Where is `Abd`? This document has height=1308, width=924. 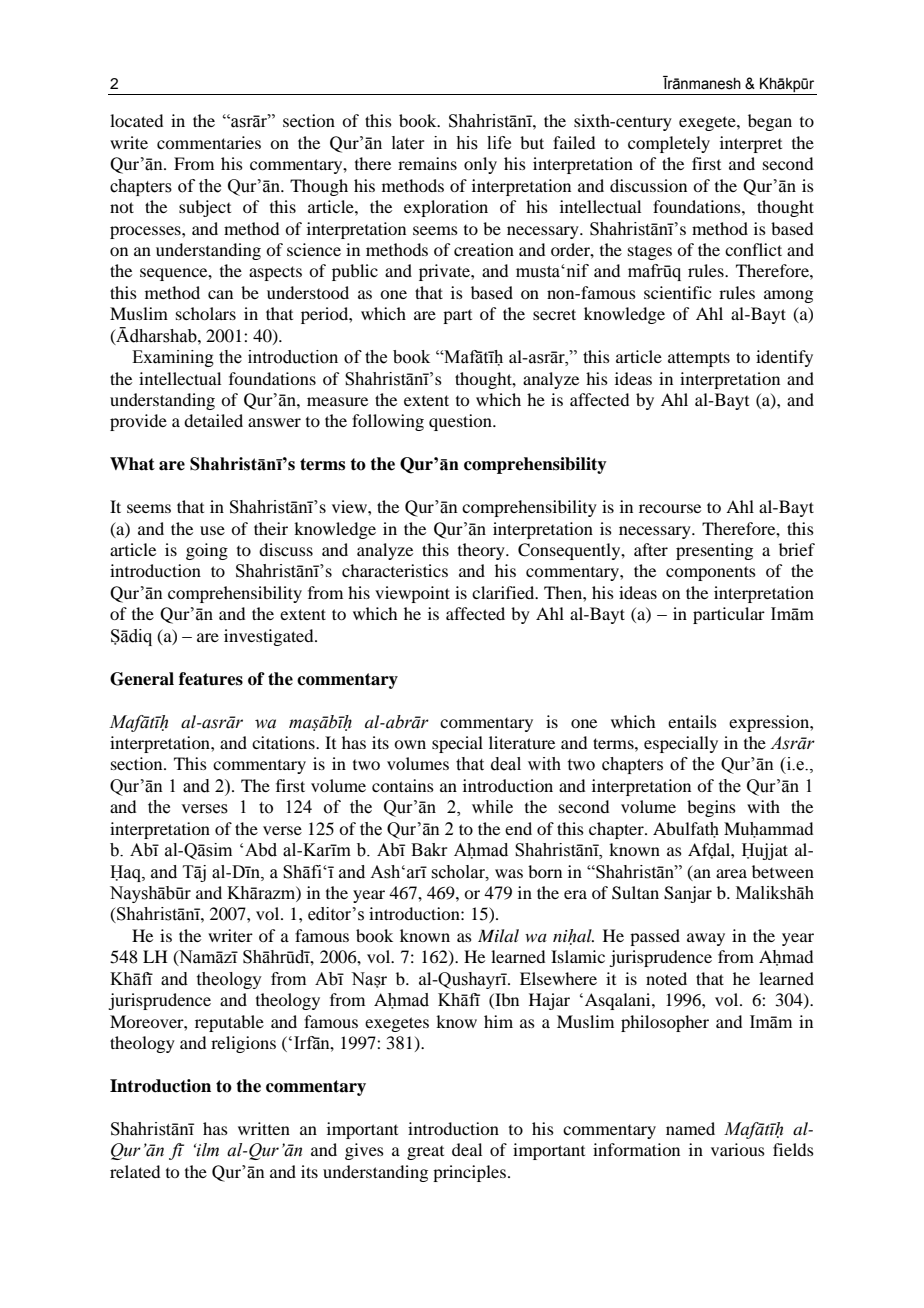
Abd is located at coordinates (261, 850).
